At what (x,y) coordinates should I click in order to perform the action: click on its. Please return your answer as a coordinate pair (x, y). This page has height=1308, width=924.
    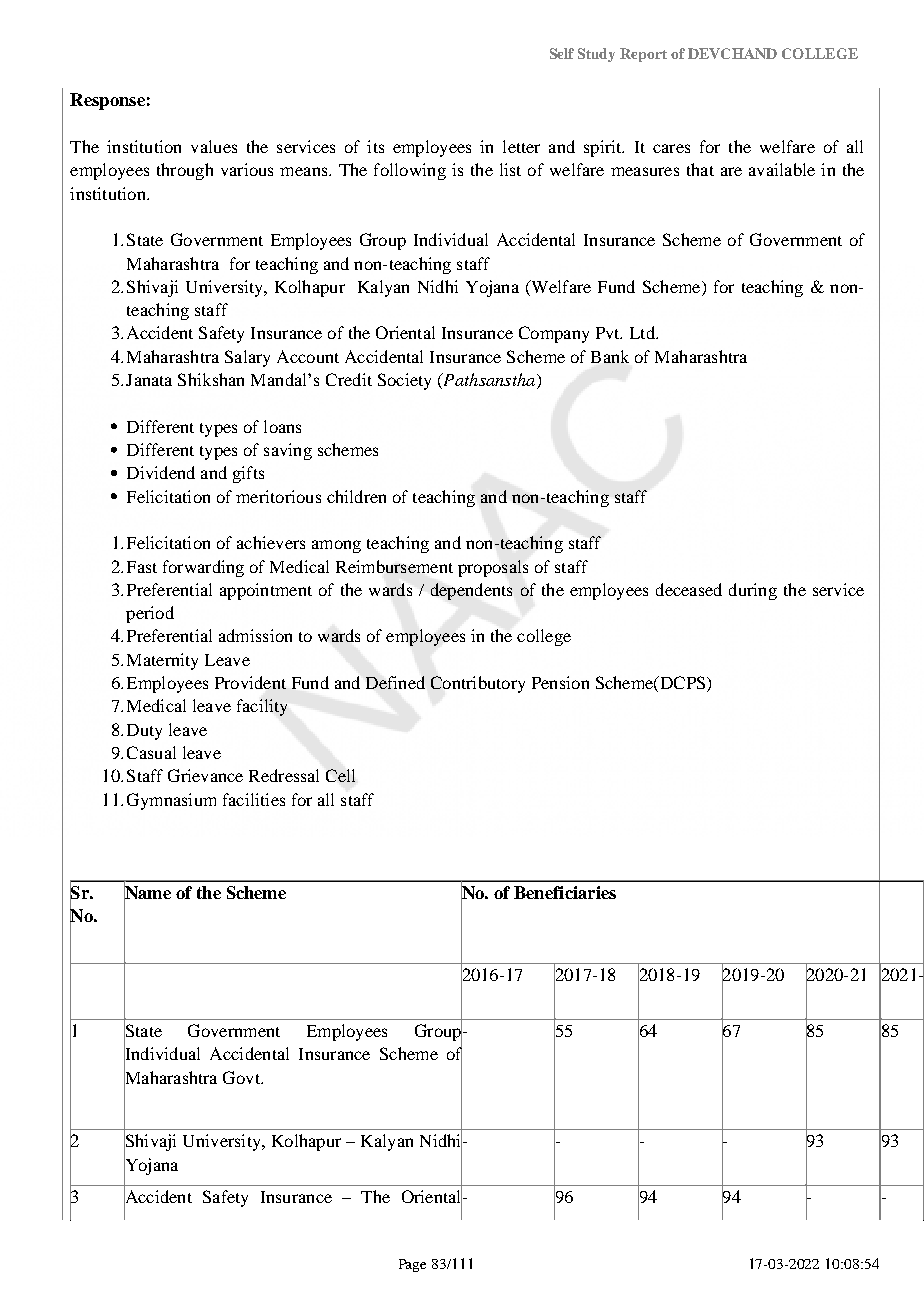
    Looking at the image, I should click on (375, 146).
